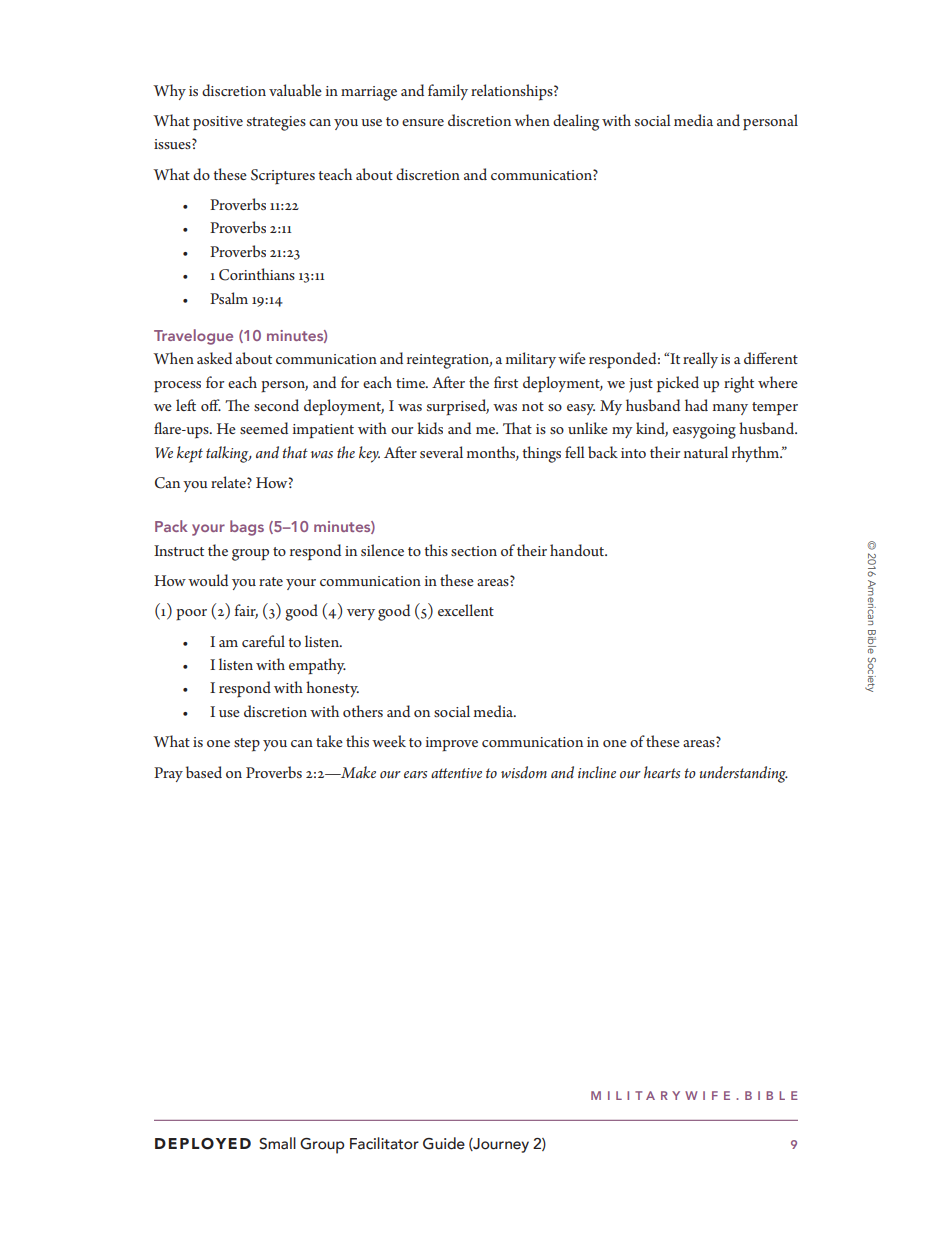 Image resolution: width=952 pixels, height=1233 pixels. Describe the element at coordinates (456, 773) in the document. I see `attentive` at that location.
